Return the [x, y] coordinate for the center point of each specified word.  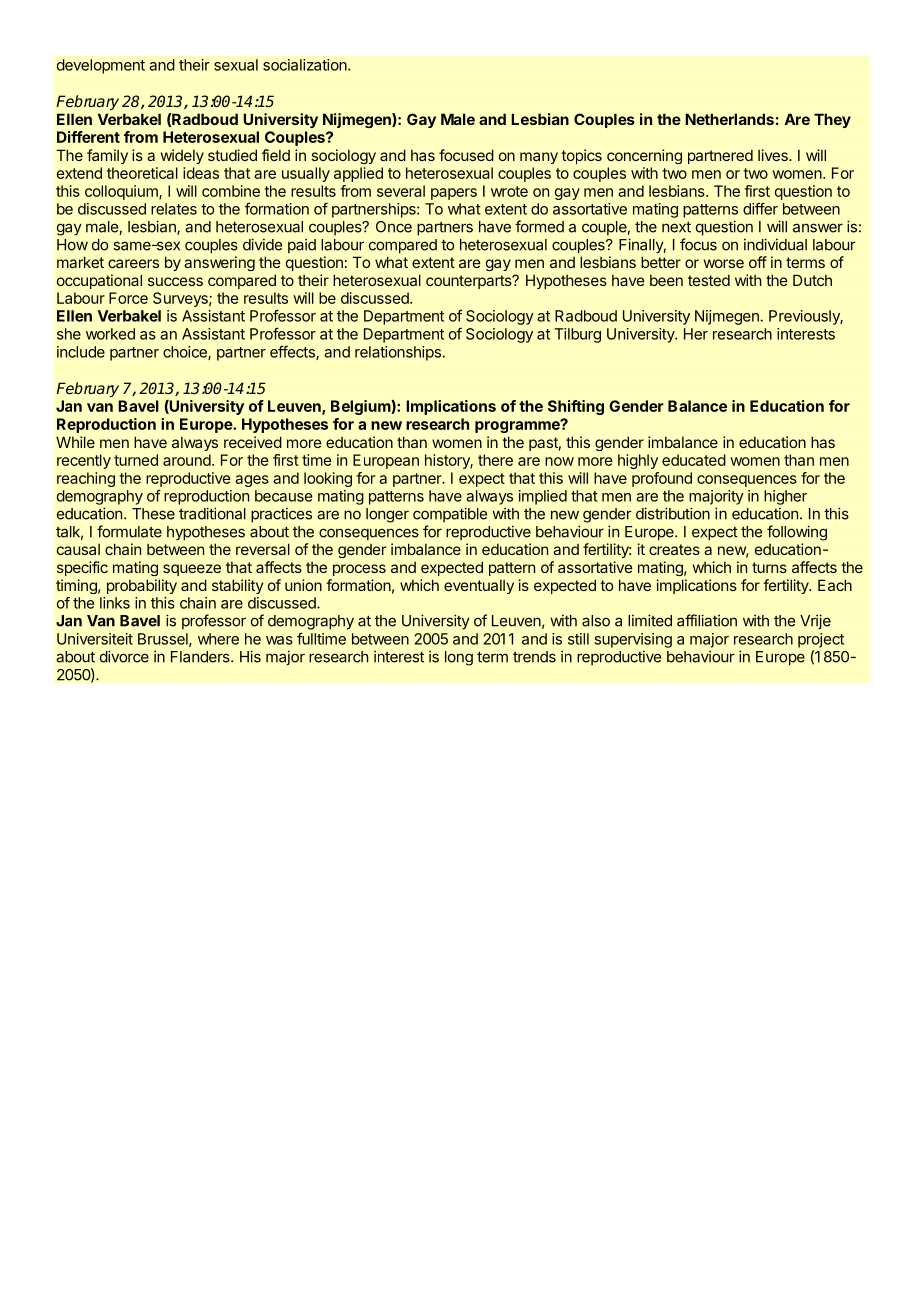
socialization [306, 65]
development [101, 66]
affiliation [707, 620]
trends [534, 657]
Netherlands [729, 119]
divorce [124, 656]
